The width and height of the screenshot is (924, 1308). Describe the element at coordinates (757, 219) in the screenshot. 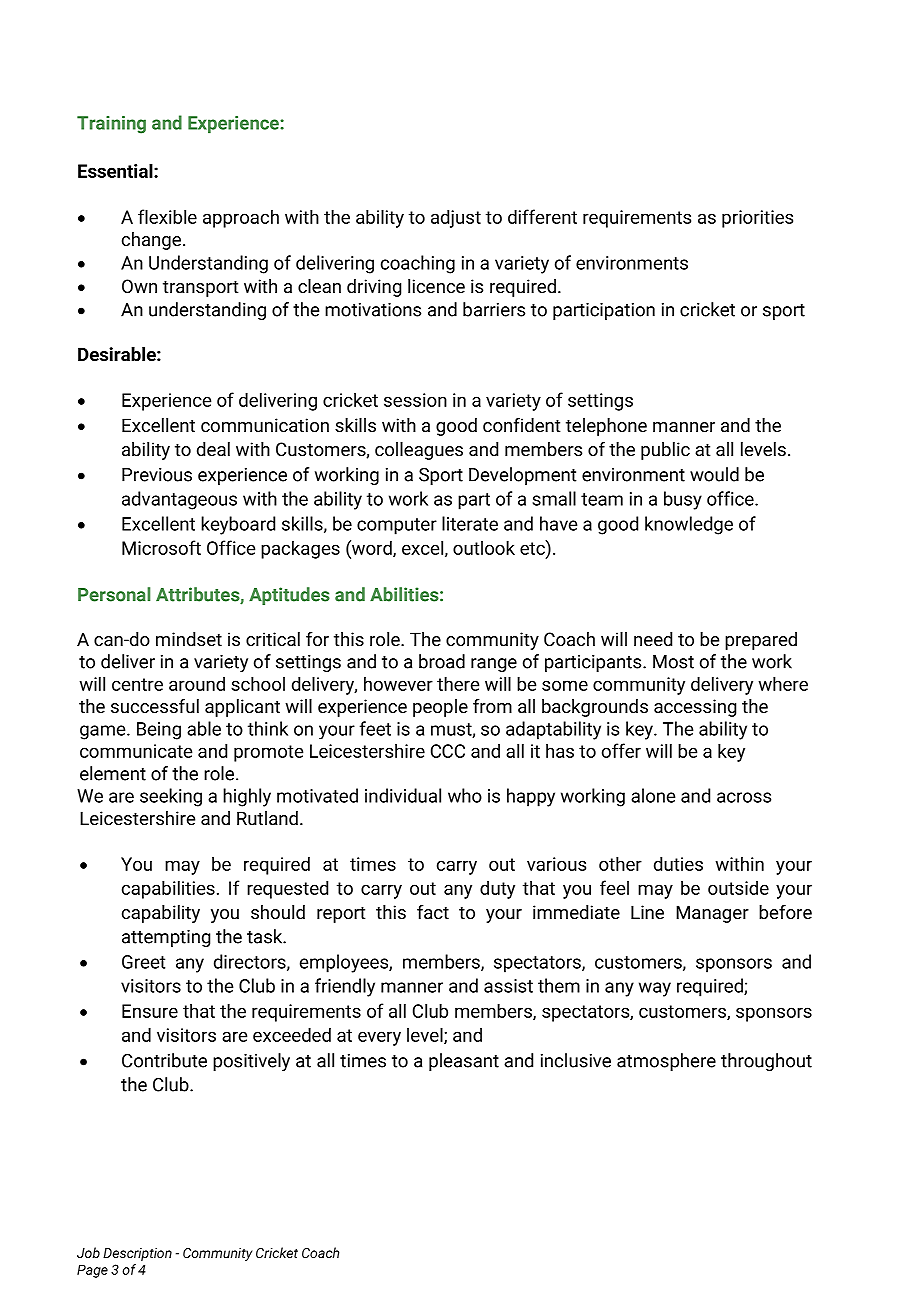

I see `priorities` at that location.
